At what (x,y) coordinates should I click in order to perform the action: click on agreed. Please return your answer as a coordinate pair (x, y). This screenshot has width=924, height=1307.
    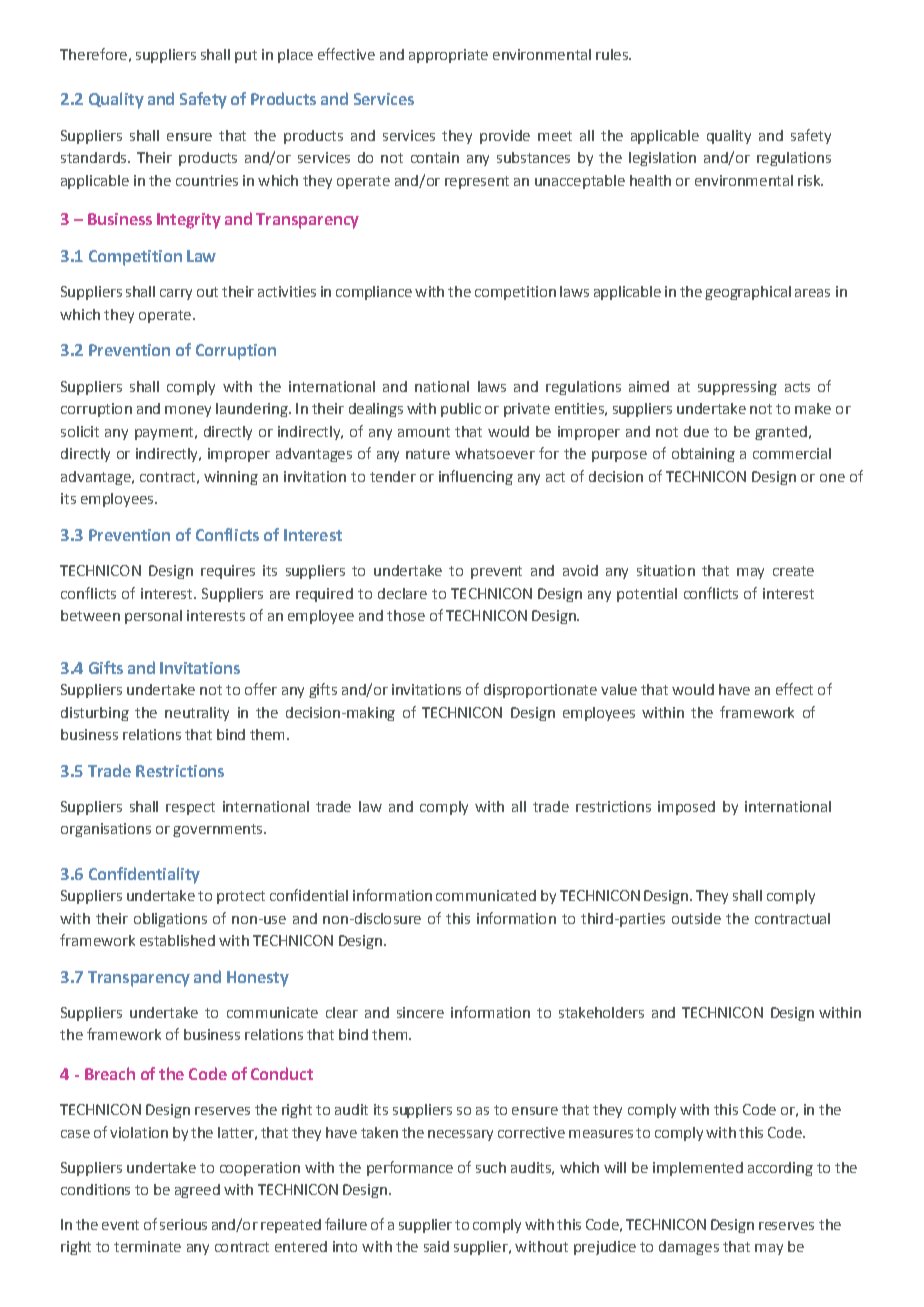
    Looking at the image, I should click on (197, 1191).
